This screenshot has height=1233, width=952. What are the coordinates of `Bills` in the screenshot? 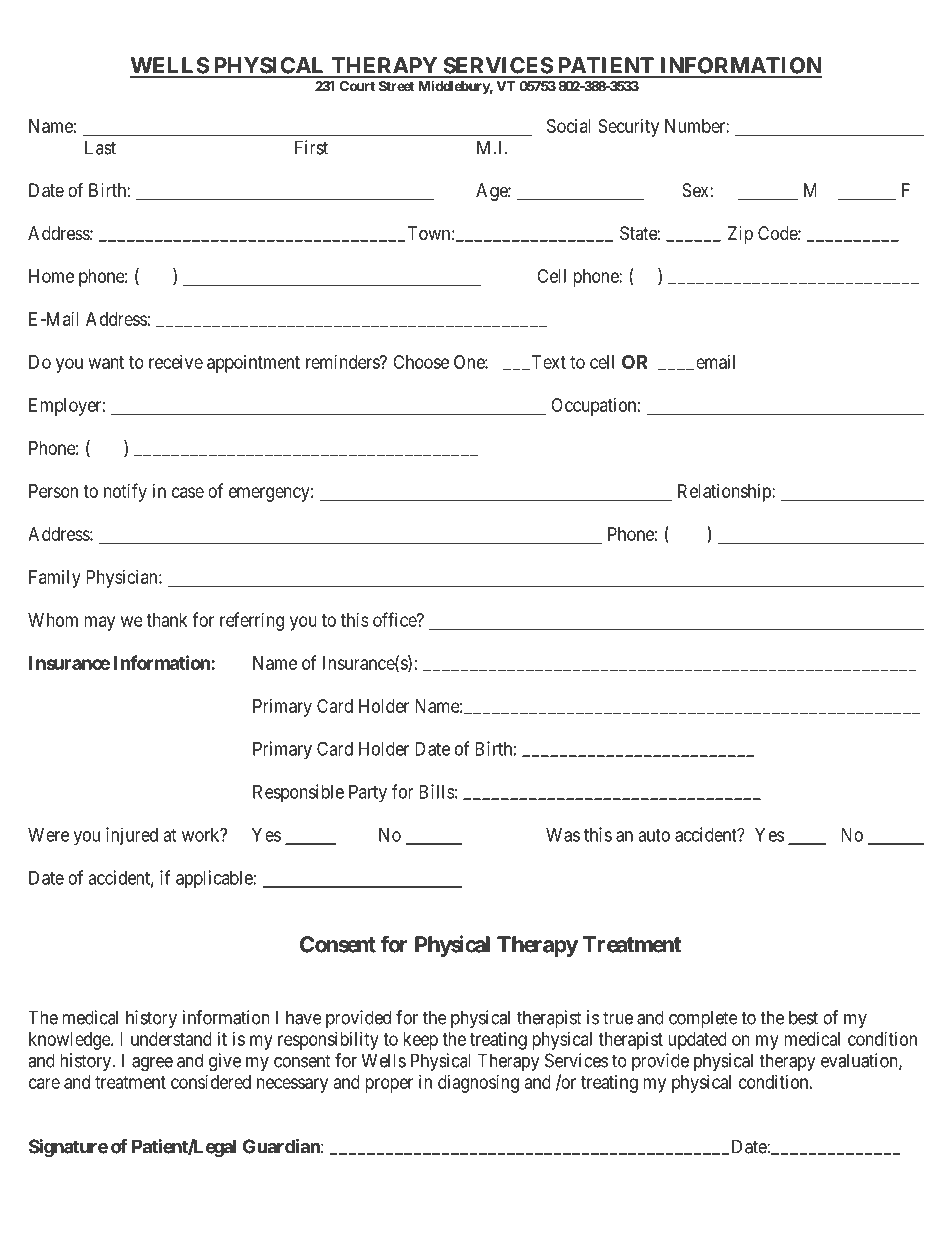 It's located at (437, 791).
